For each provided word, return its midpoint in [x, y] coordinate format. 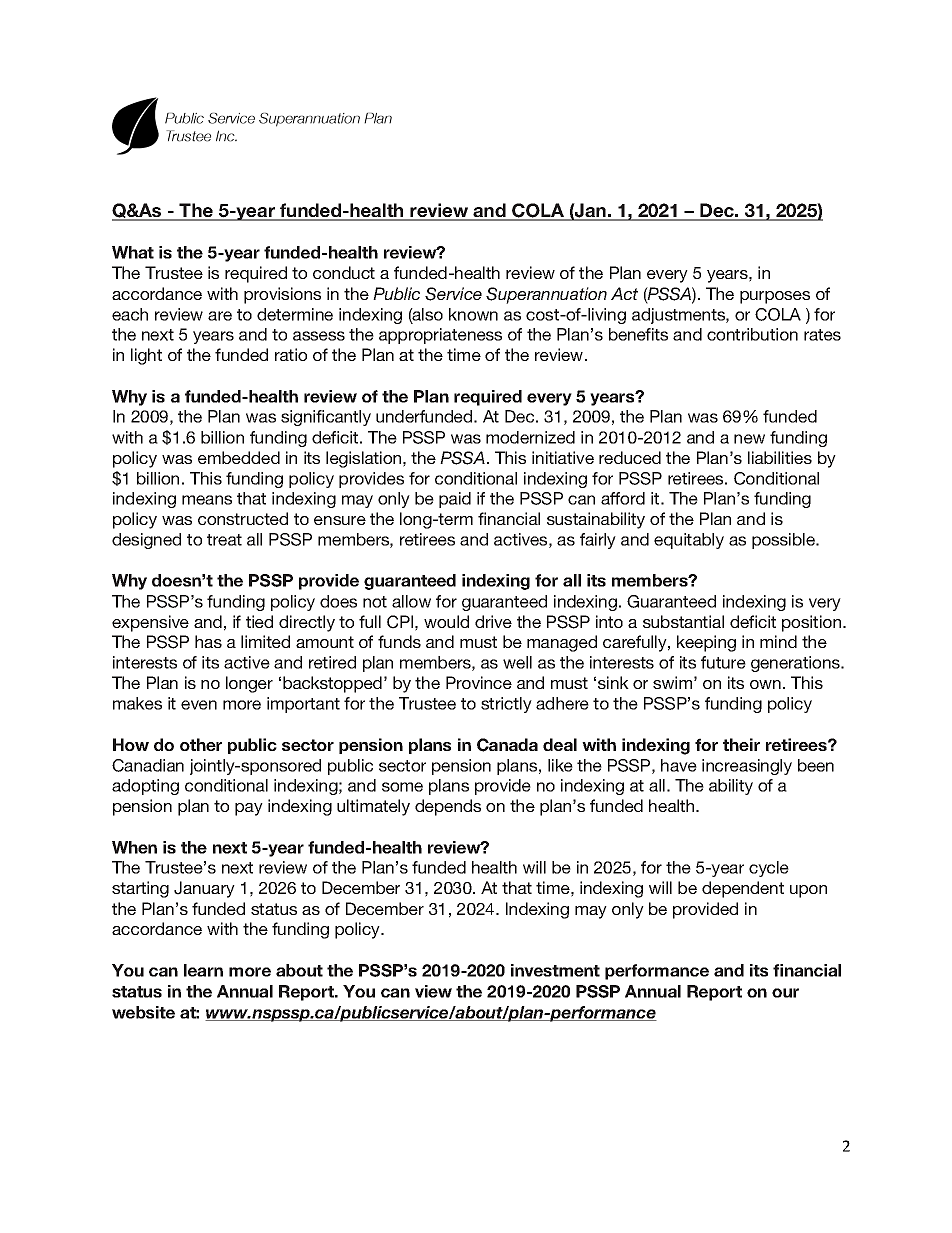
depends [448, 807]
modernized [530, 437]
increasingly [747, 767]
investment [555, 970]
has [208, 641]
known [473, 314]
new [749, 439]
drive [493, 621]
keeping [706, 643]
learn [203, 970]
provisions [282, 295]
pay [249, 809]
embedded [239, 457]
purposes [775, 297]
